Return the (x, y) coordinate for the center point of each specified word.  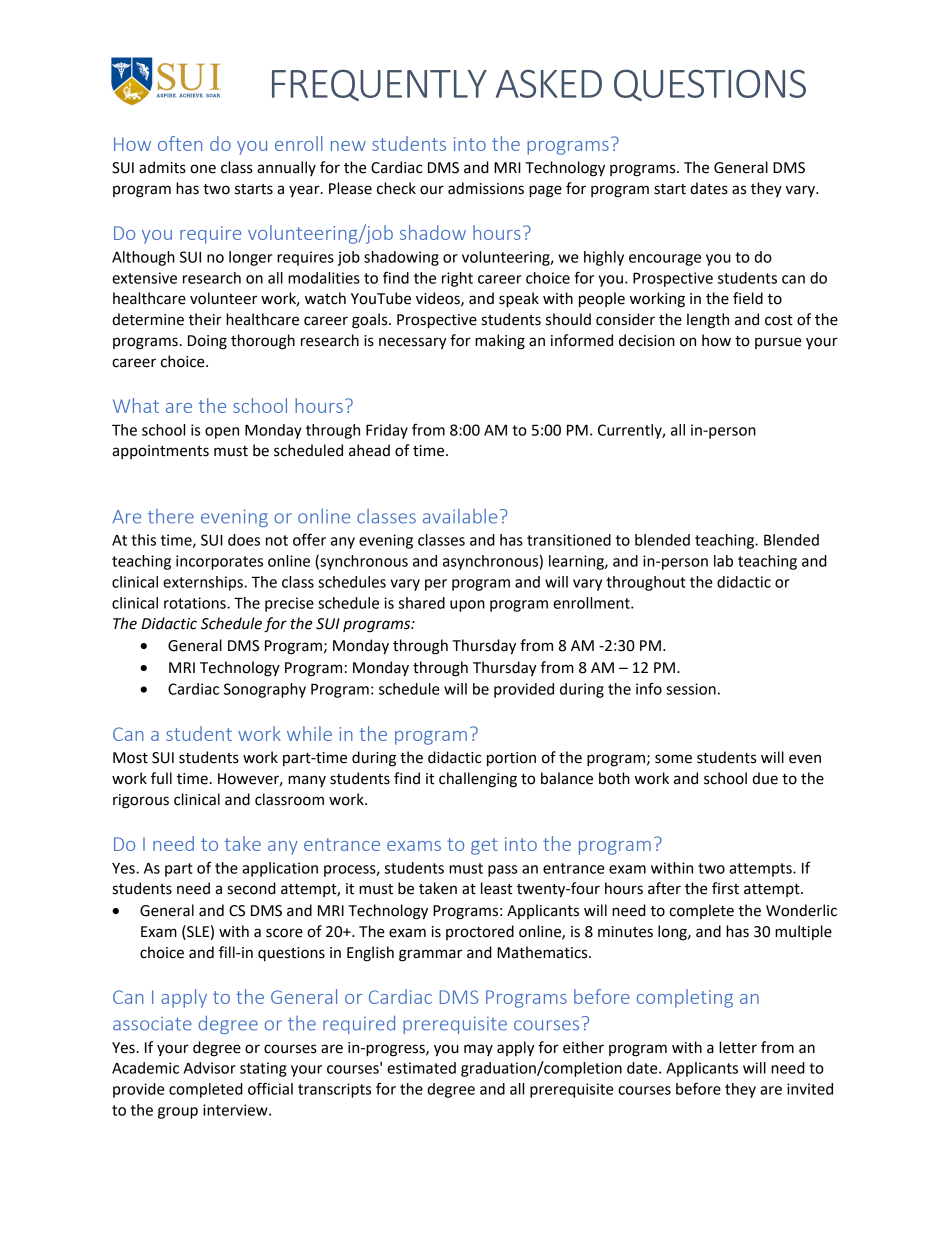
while (309, 733)
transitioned (569, 540)
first (725, 888)
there (171, 516)
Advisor (210, 1068)
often (180, 143)
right (457, 279)
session (691, 689)
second (251, 888)
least (496, 888)
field (748, 298)
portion (511, 759)
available (460, 516)
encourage (665, 260)
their (205, 319)
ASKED (549, 83)
